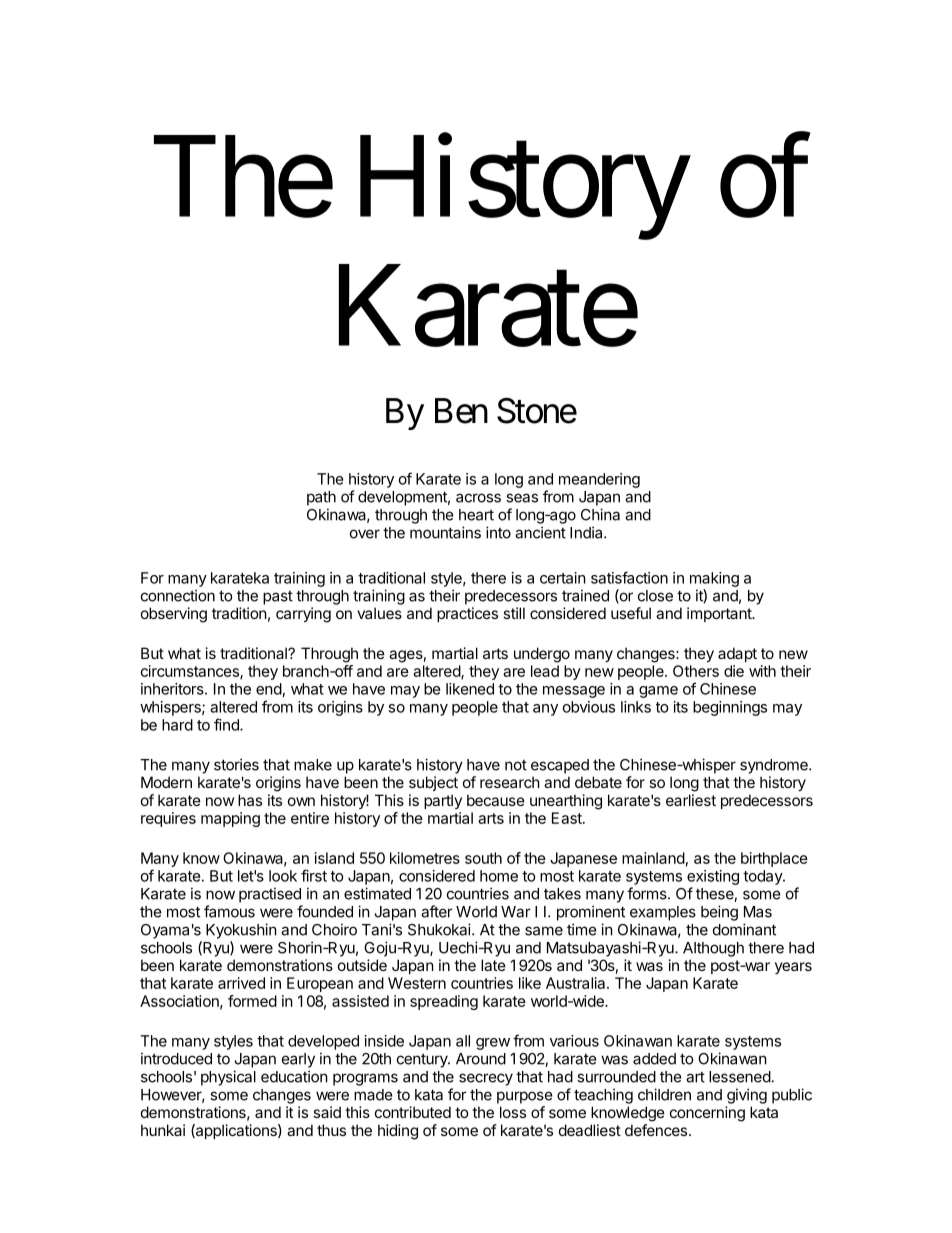 This screenshot has height=1233, width=952. I want to click on Kyokushin, so click(241, 931).
